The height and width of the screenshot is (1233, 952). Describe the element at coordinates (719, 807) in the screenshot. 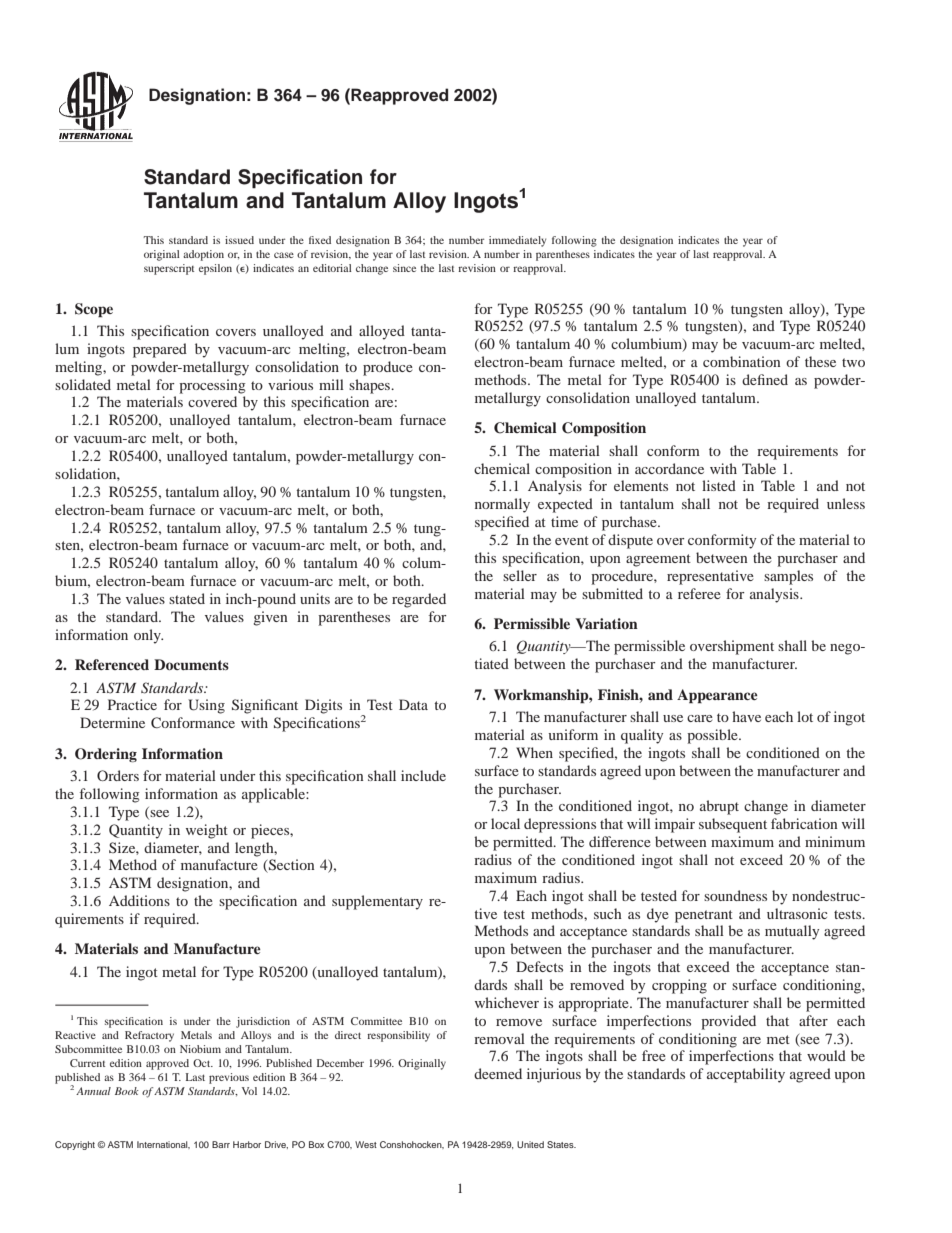

I see `abrupt` at that location.
